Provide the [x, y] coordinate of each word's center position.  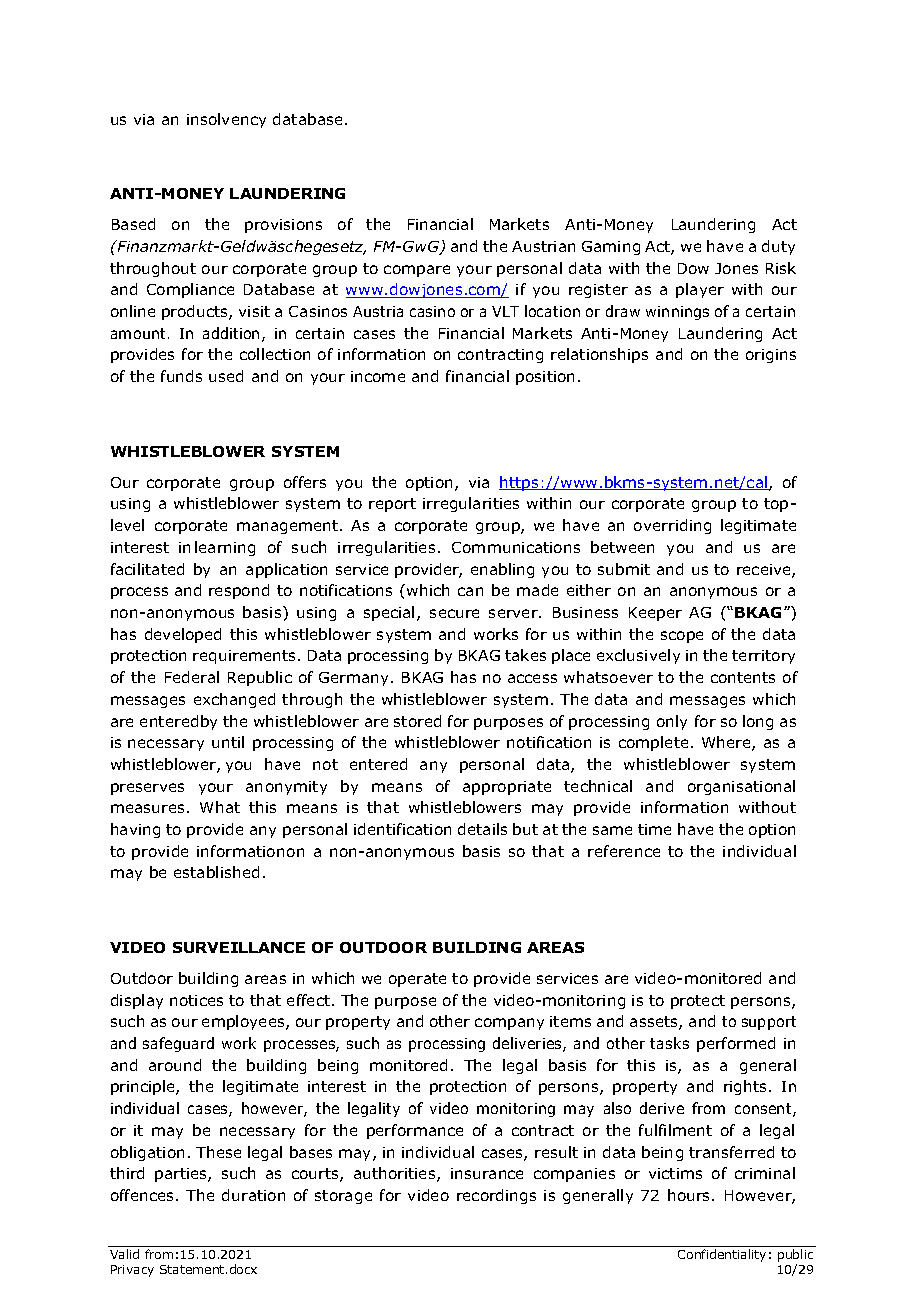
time [654, 829]
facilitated [147, 569]
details [482, 829]
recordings [496, 1196]
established [216, 872]
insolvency [226, 120]
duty [778, 247]
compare [417, 271]
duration [253, 1195]
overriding [672, 526]
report [392, 505]
